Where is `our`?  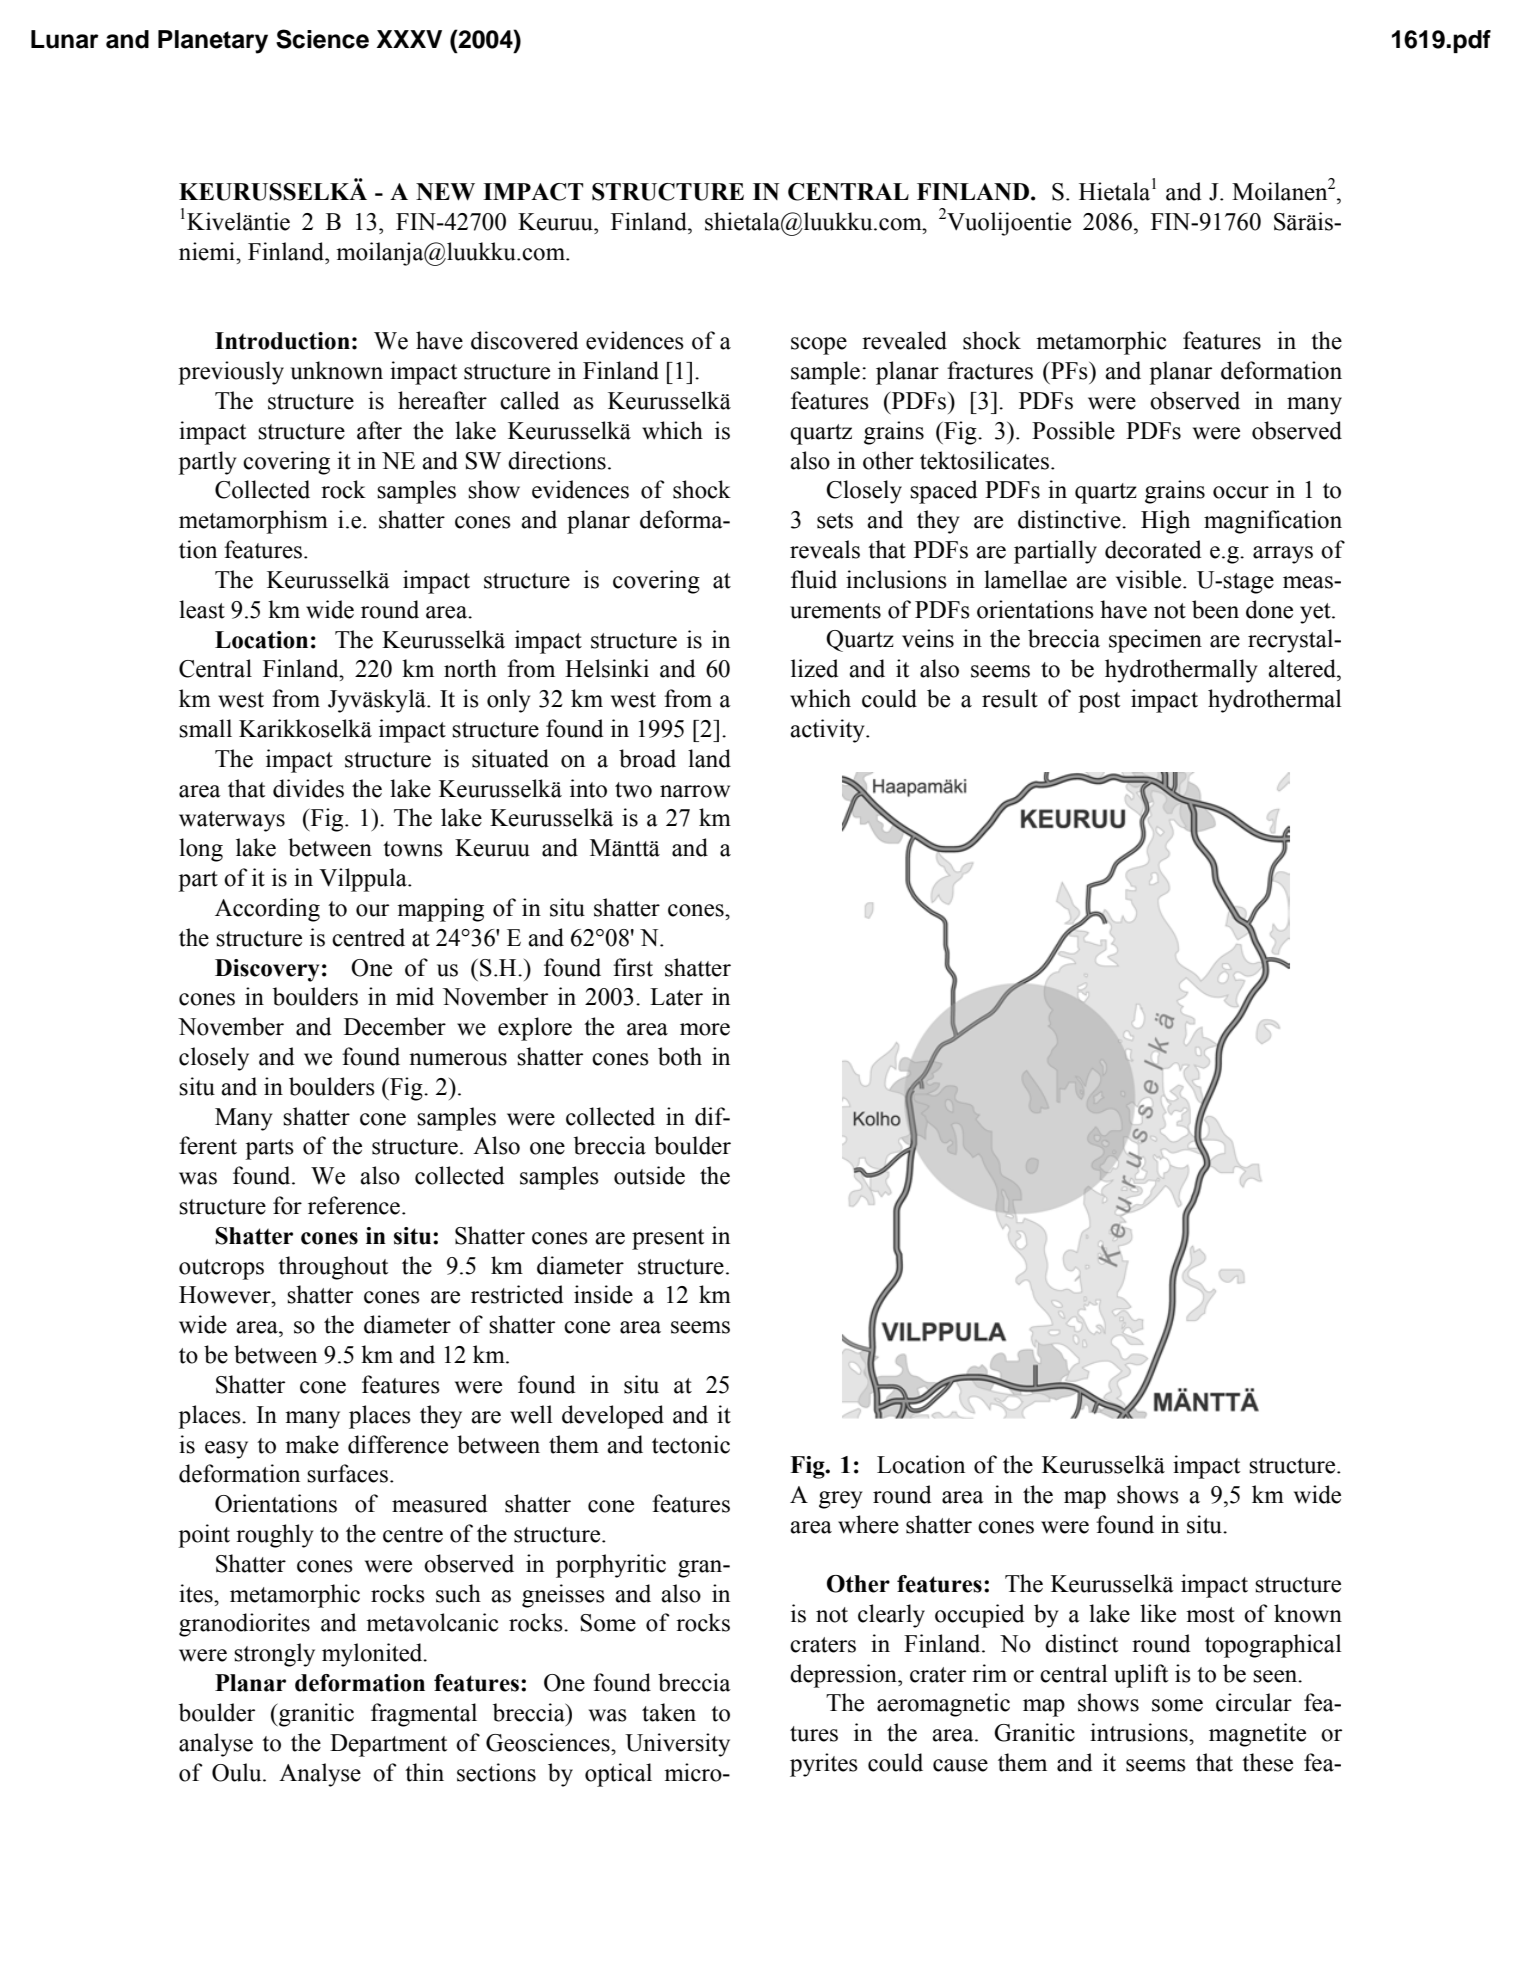
our is located at coordinates (372, 910).
